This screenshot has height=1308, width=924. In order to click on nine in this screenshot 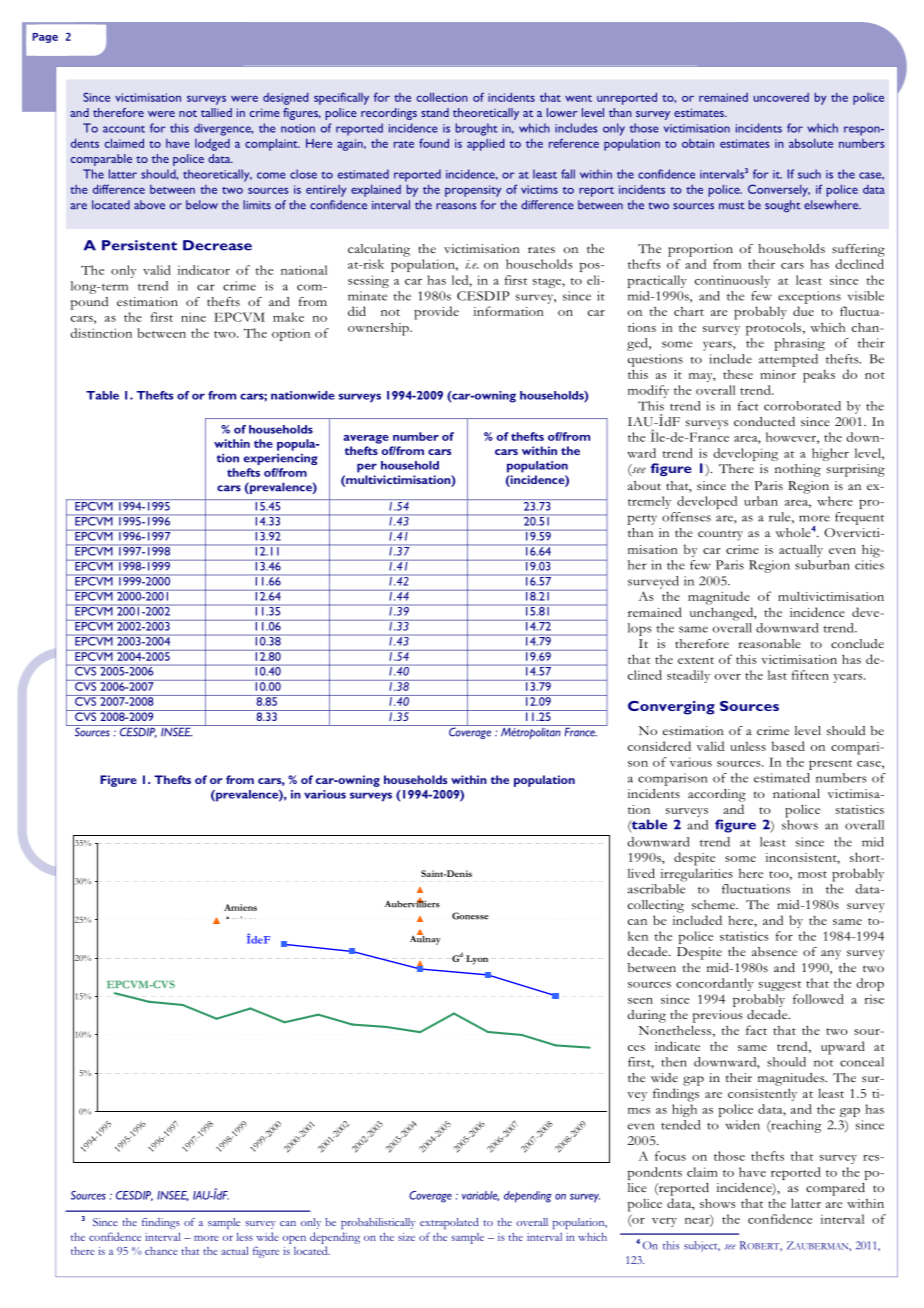, I will do `click(193, 317)`.
